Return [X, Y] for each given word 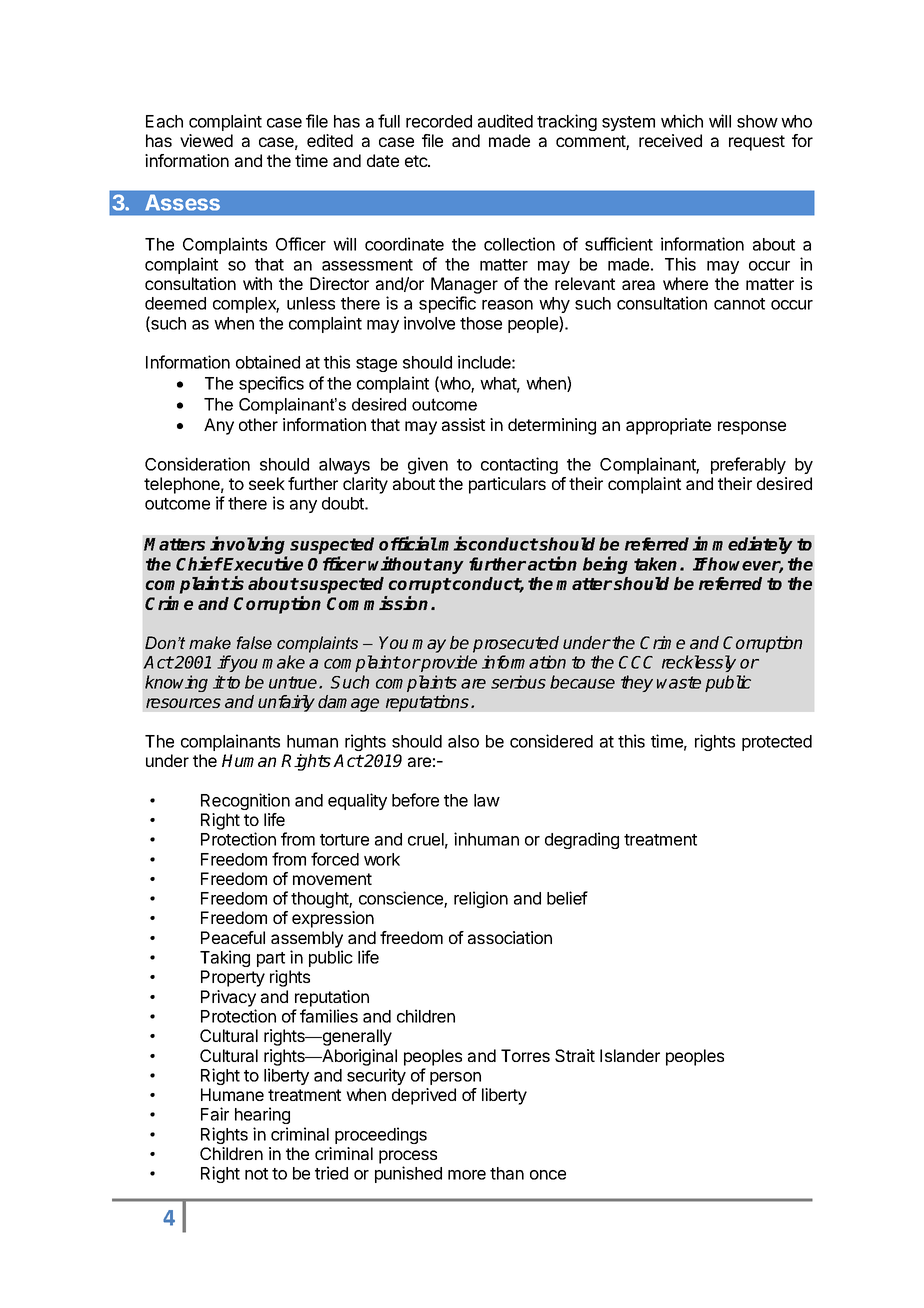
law [487, 800]
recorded [439, 121]
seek [267, 483]
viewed [206, 140]
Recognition [245, 801]
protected [777, 743]
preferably [748, 465]
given [428, 465]
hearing [262, 1115]
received [670, 140]
